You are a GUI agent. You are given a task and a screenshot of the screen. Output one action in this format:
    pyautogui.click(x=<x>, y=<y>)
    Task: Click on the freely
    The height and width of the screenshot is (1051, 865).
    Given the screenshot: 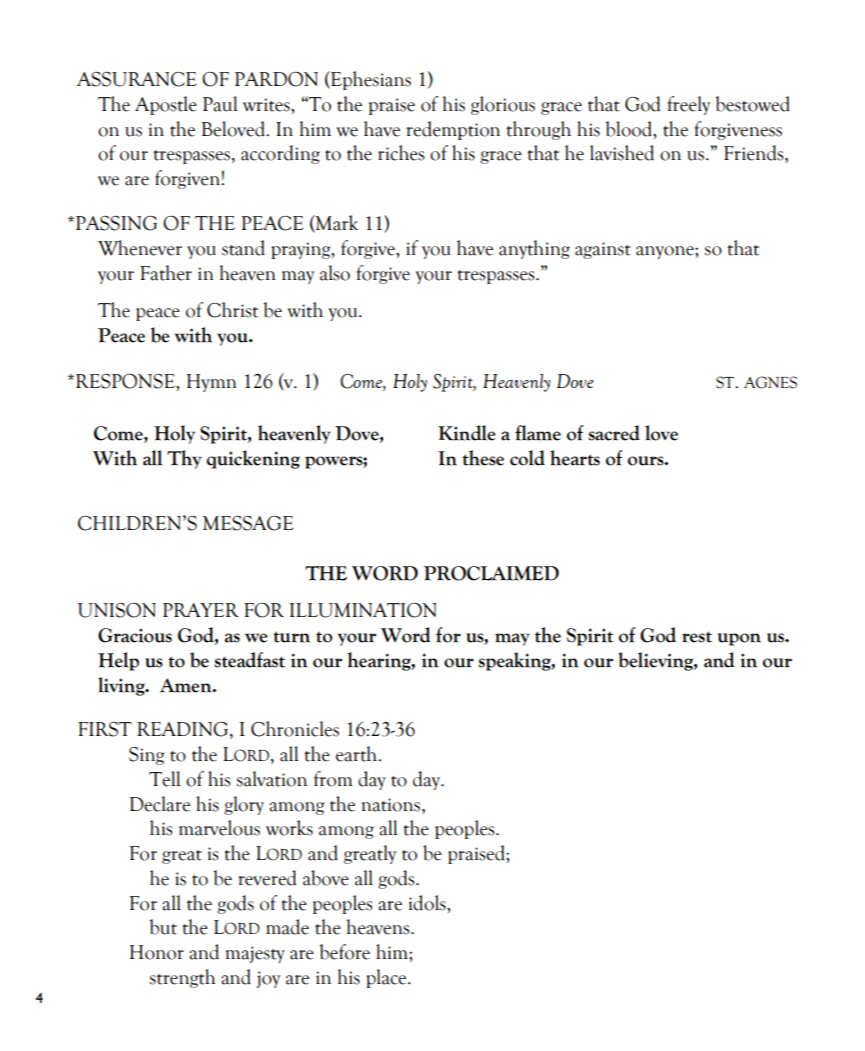 What is the action you would take?
    pyautogui.click(x=688, y=105)
